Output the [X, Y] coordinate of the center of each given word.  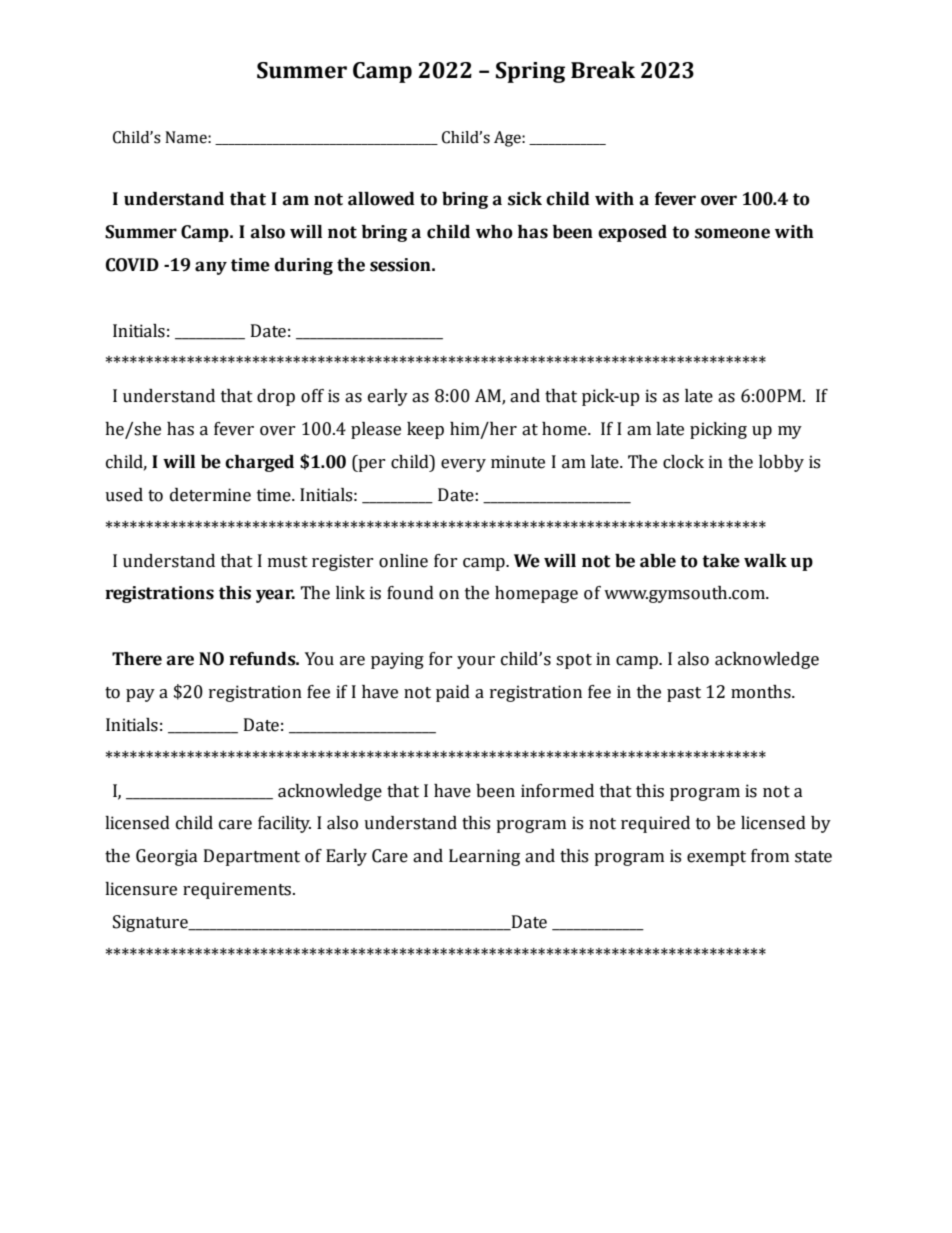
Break [603, 70]
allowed [381, 199]
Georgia [167, 857]
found [410, 593]
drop [276, 397]
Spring [530, 72]
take [721, 561]
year [275, 596]
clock [683, 462]
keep [425, 430]
